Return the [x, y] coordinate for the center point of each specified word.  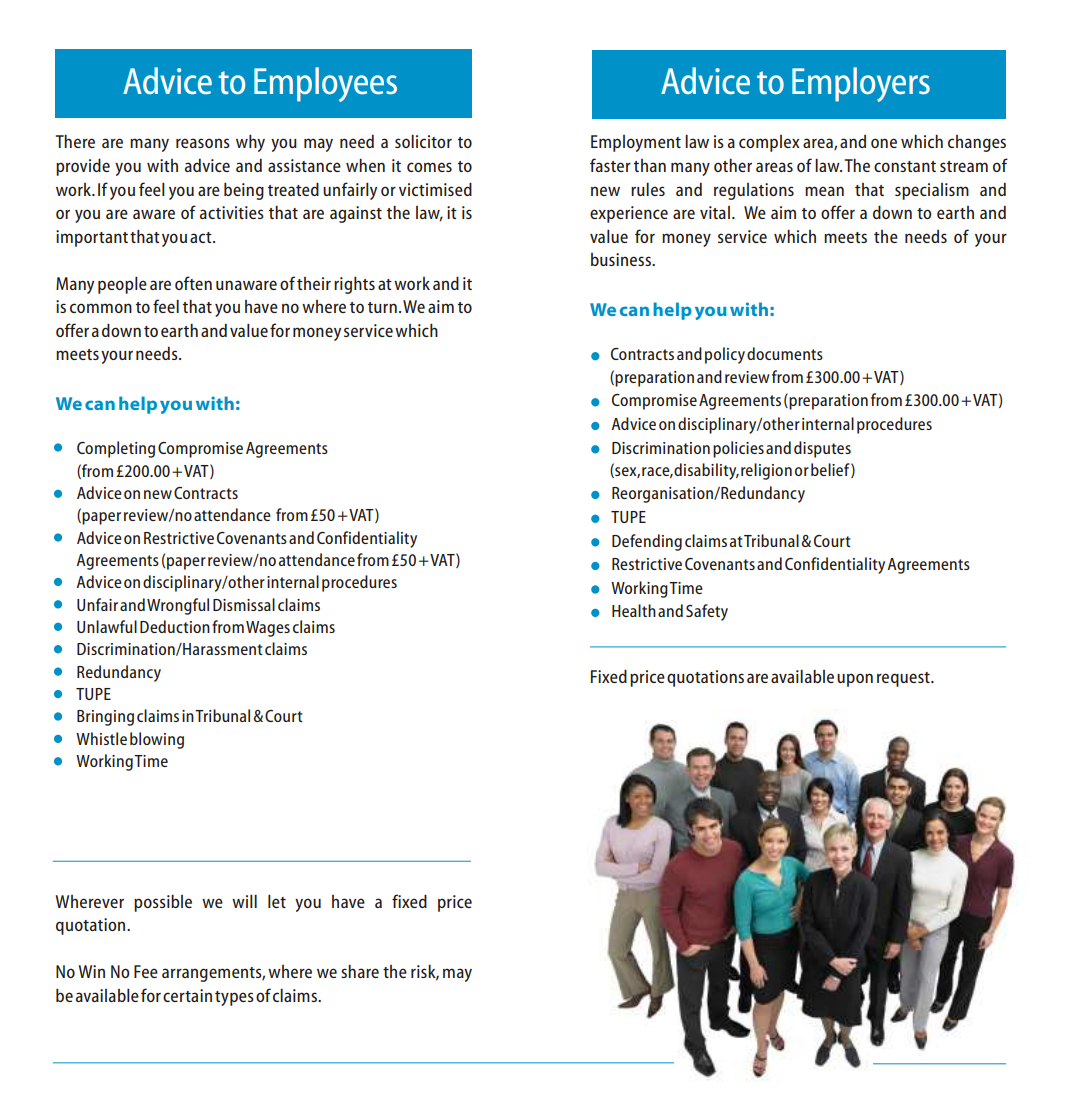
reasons [203, 143]
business [622, 259]
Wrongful [178, 606]
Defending [647, 542]
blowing [157, 740]
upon [855, 680]
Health [634, 610]
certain [187, 995]
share [360, 971]
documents [785, 353]
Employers [861, 84]
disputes [822, 449]
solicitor [423, 141]
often [193, 283]
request [904, 679]
